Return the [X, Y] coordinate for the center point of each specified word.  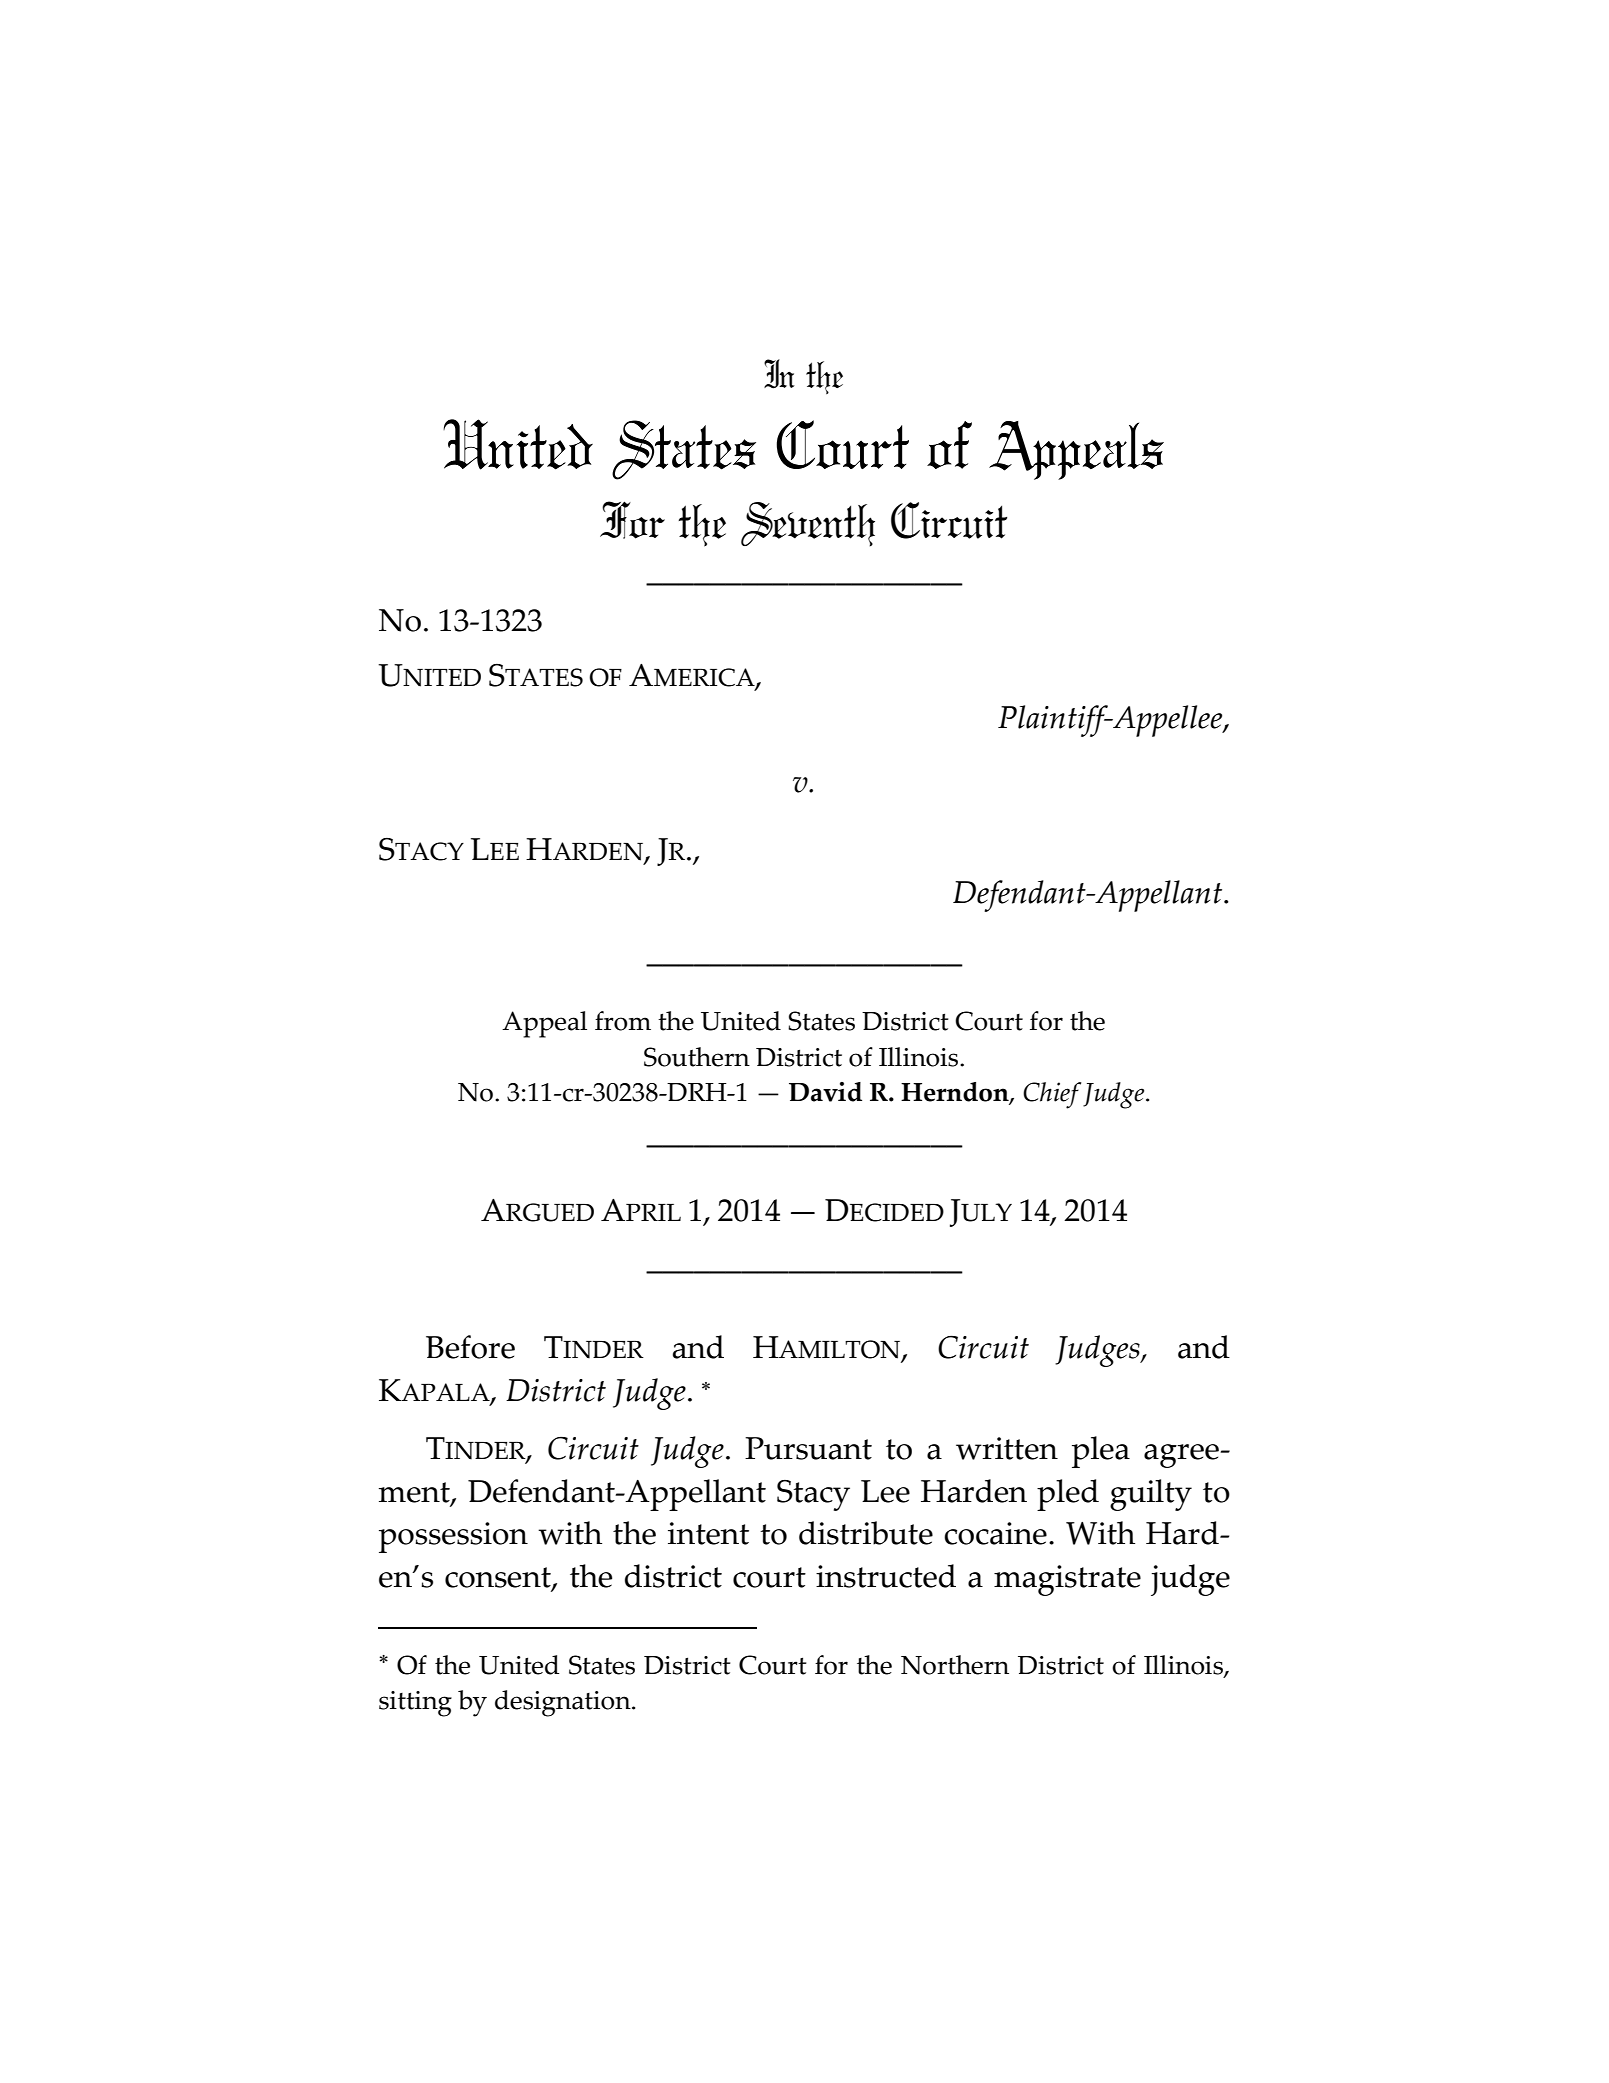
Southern [697, 1057]
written [1007, 1448]
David [825, 1092]
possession [453, 1537]
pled [1068, 1495]
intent [708, 1533]
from [623, 1021]
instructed [886, 1576]
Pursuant [808, 1448]
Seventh [808, 524]
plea [1101, 1452]
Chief [1052, 1095]
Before [470, 1347]
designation [564, 1703]
